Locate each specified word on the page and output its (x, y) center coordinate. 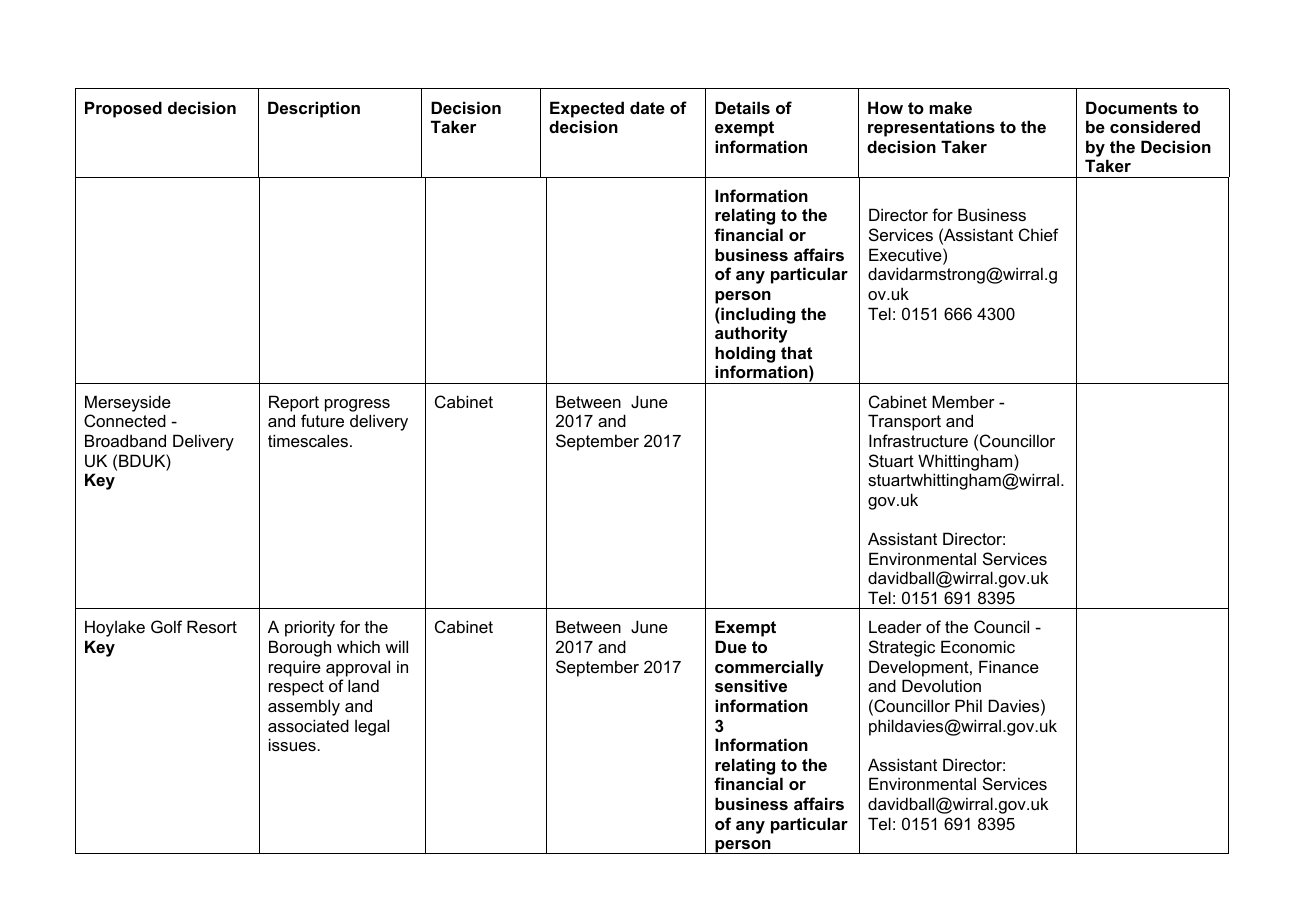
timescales (308, 440)
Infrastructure (918, 440)
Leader (895, 626)
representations (931, 128)
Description (314, 109)
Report (294, 403)
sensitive (751, 685)
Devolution (941, 685)
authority (751, 334)
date (647, 107)
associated (308, 725)
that (796, 352)
